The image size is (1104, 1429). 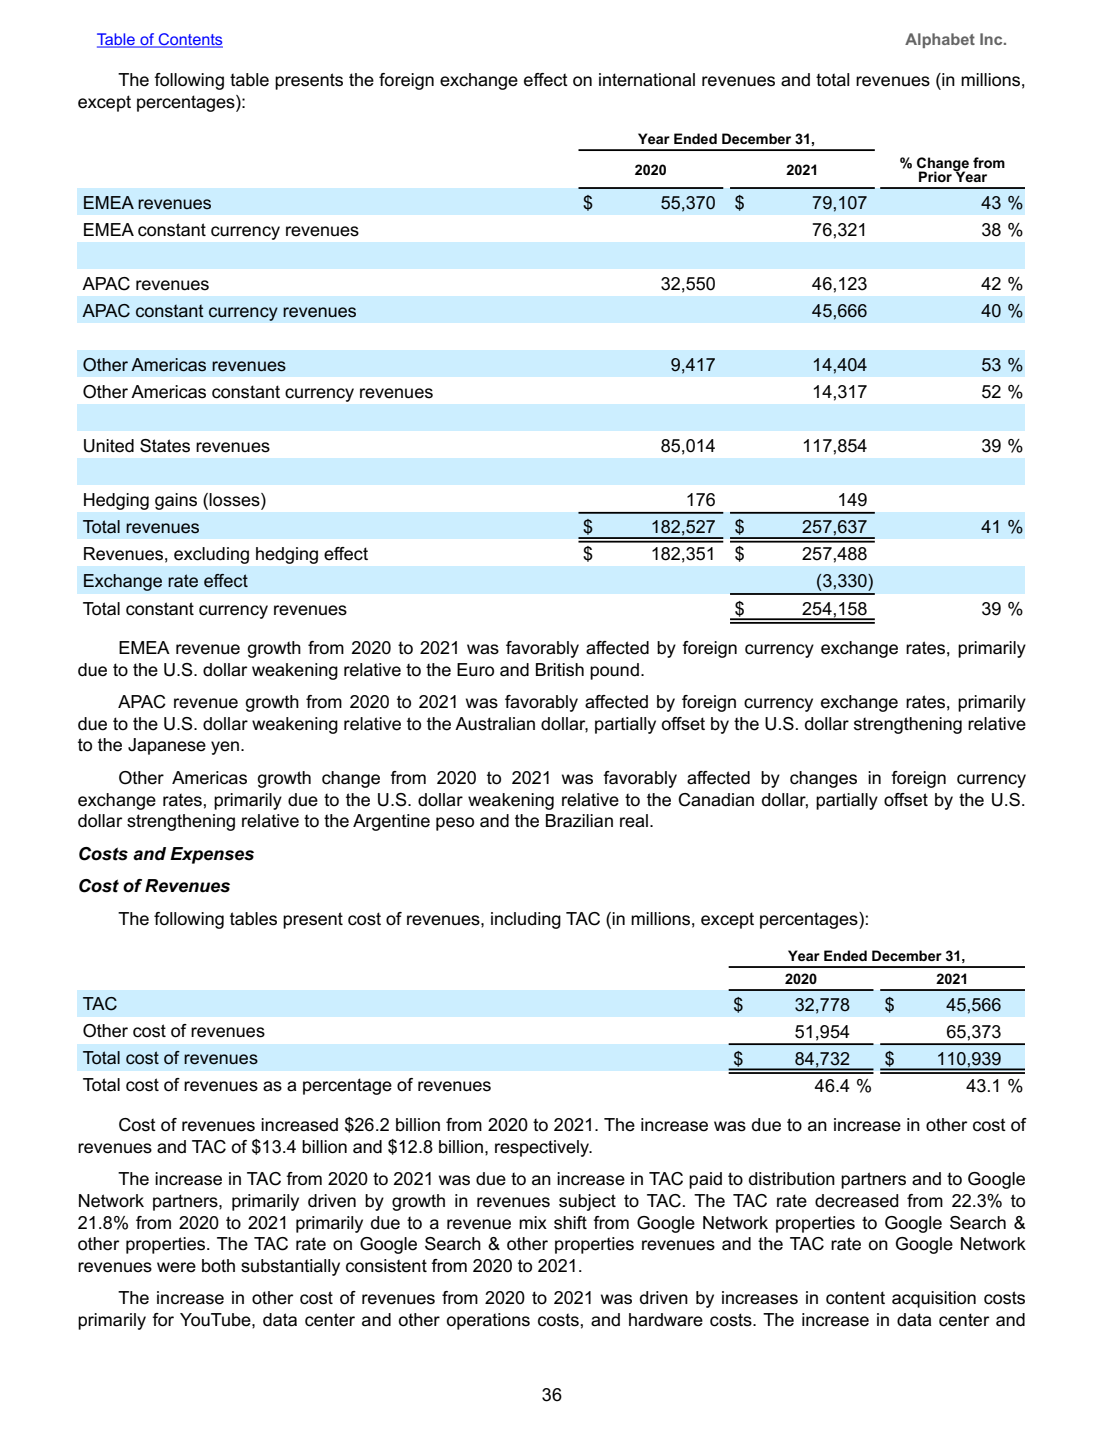 I want to click on Alphabet, so click(x=940, y=40).
